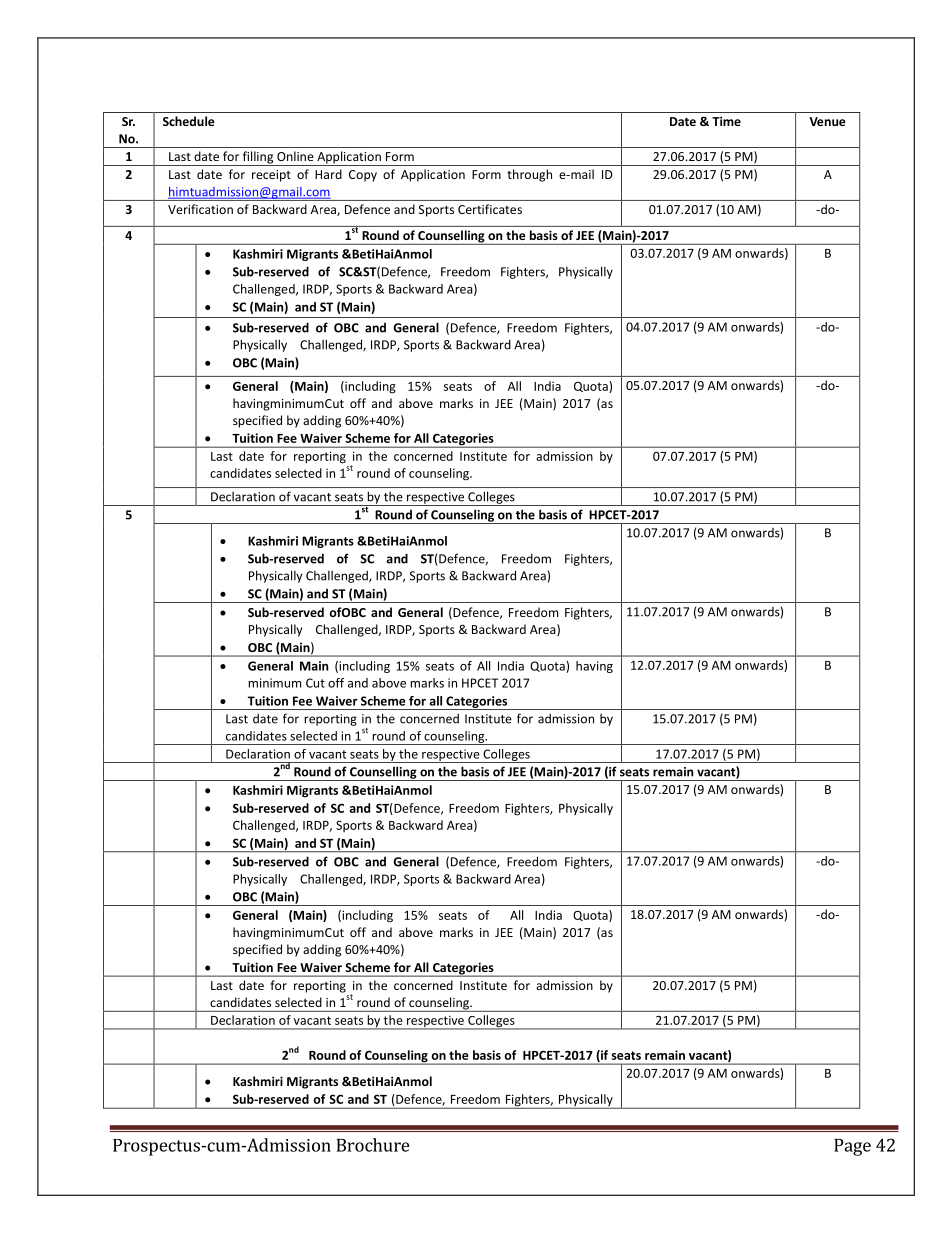 The height and width of the page is (1233, 952). I want to click on receipt, so click(271, 176).
